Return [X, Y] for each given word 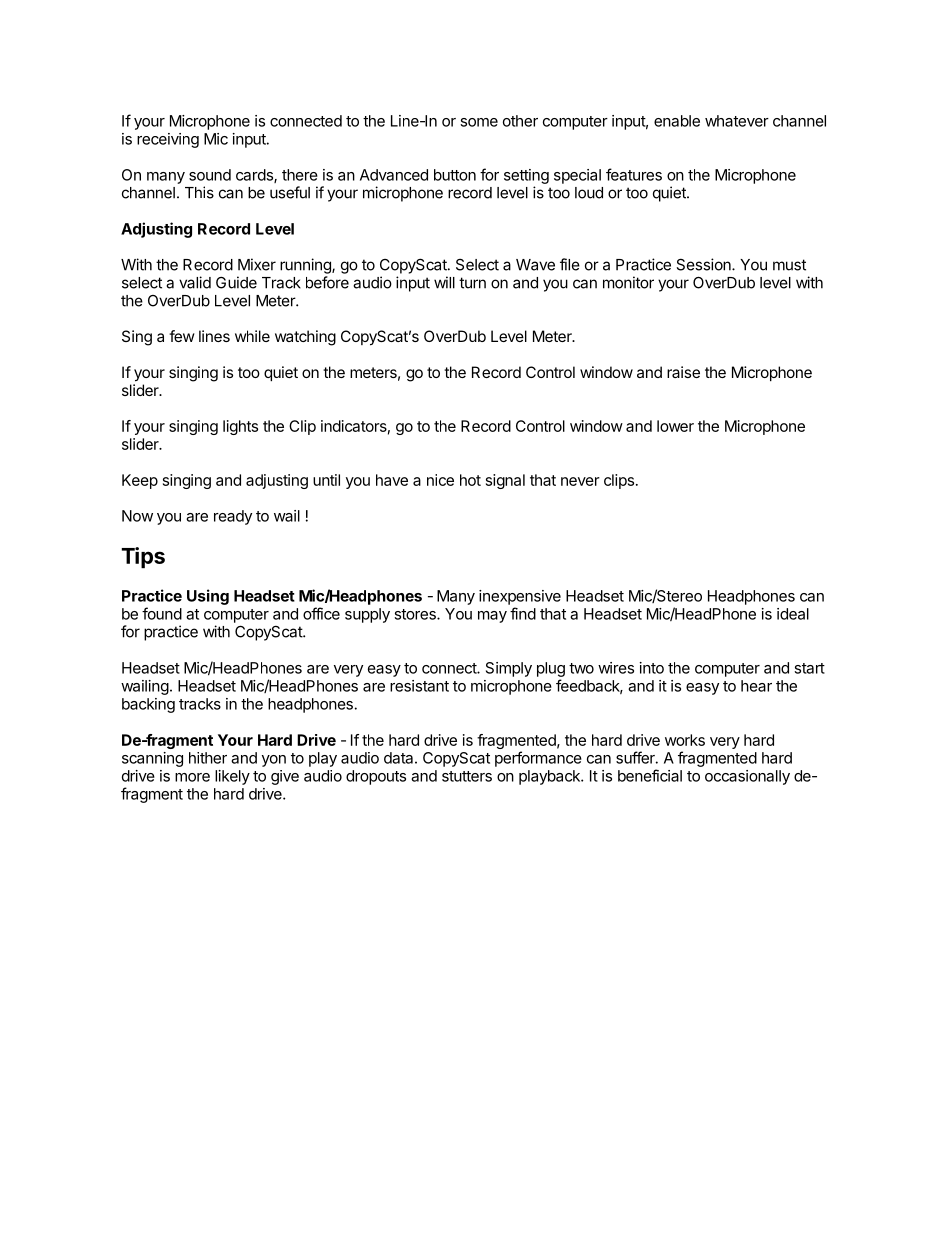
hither [208, 758]
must [789, 265]
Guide [236, 282]
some [479, 122]
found [162, 613]
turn [472, 283]
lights [240, 427]
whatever [737, 121]
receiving [168, 140]
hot [470, 480]
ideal [793, 614]
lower [675, 426]
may [492, 617]
